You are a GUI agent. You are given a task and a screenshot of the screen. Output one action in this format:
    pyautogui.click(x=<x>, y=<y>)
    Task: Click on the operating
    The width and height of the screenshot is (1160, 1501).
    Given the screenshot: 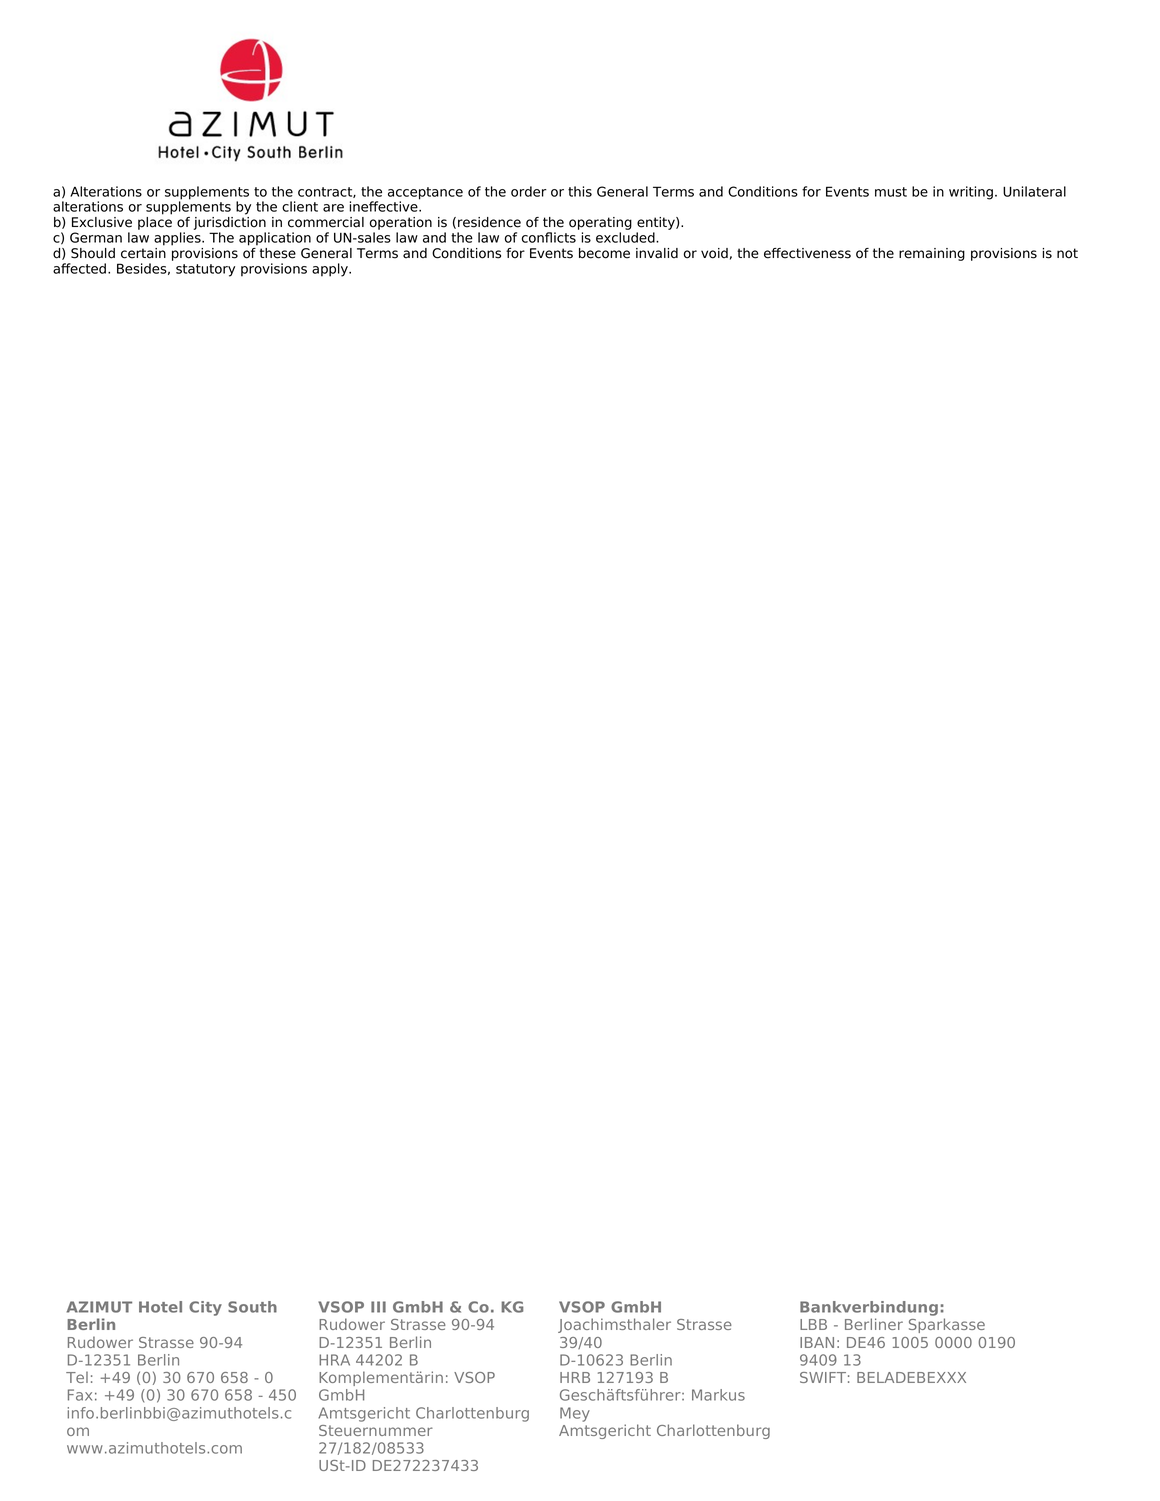 What is the action you would take?
    pyautogui.click(x=600, y=225)
